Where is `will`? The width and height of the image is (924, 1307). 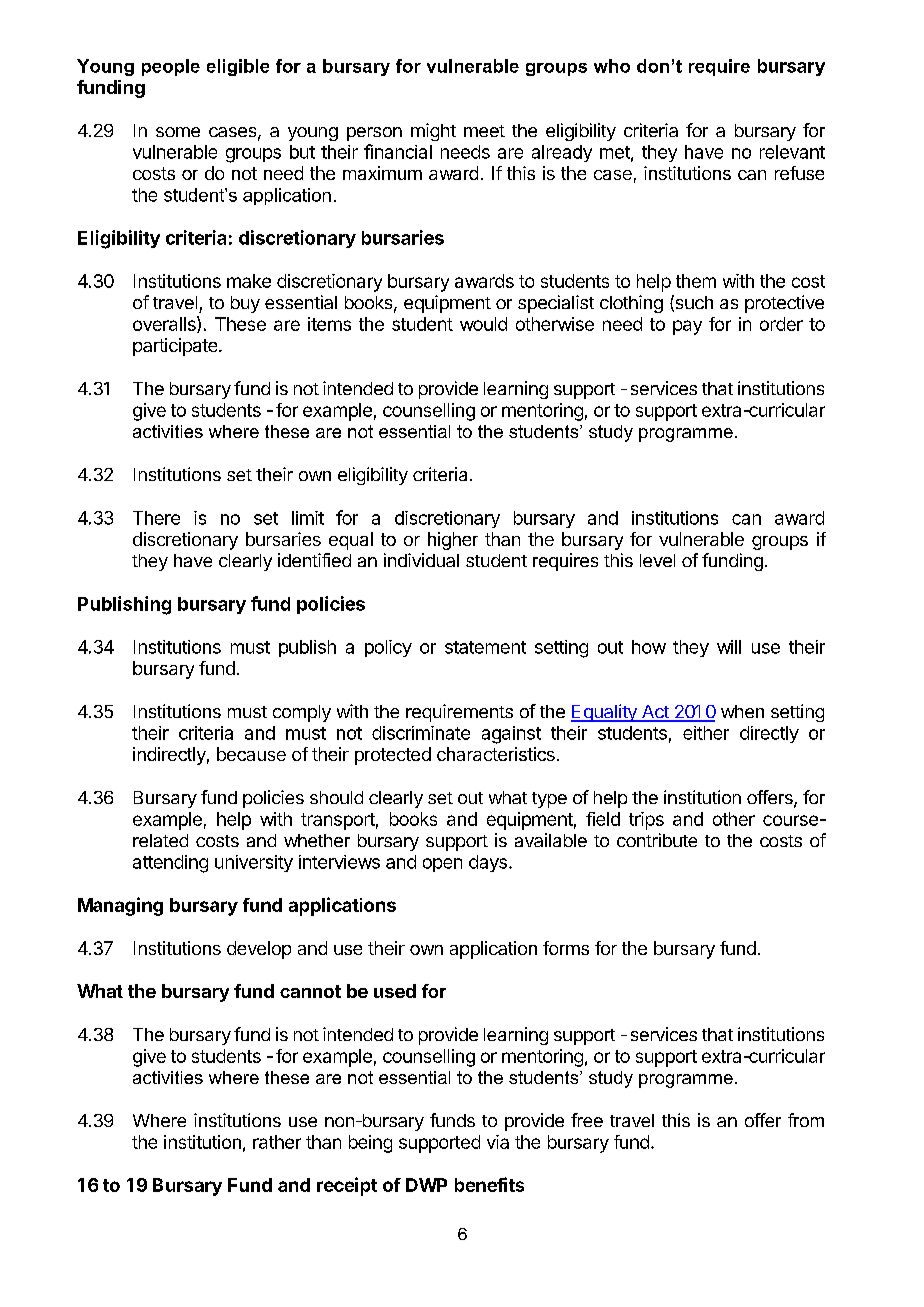
will is located at coordinates (729, 647).
